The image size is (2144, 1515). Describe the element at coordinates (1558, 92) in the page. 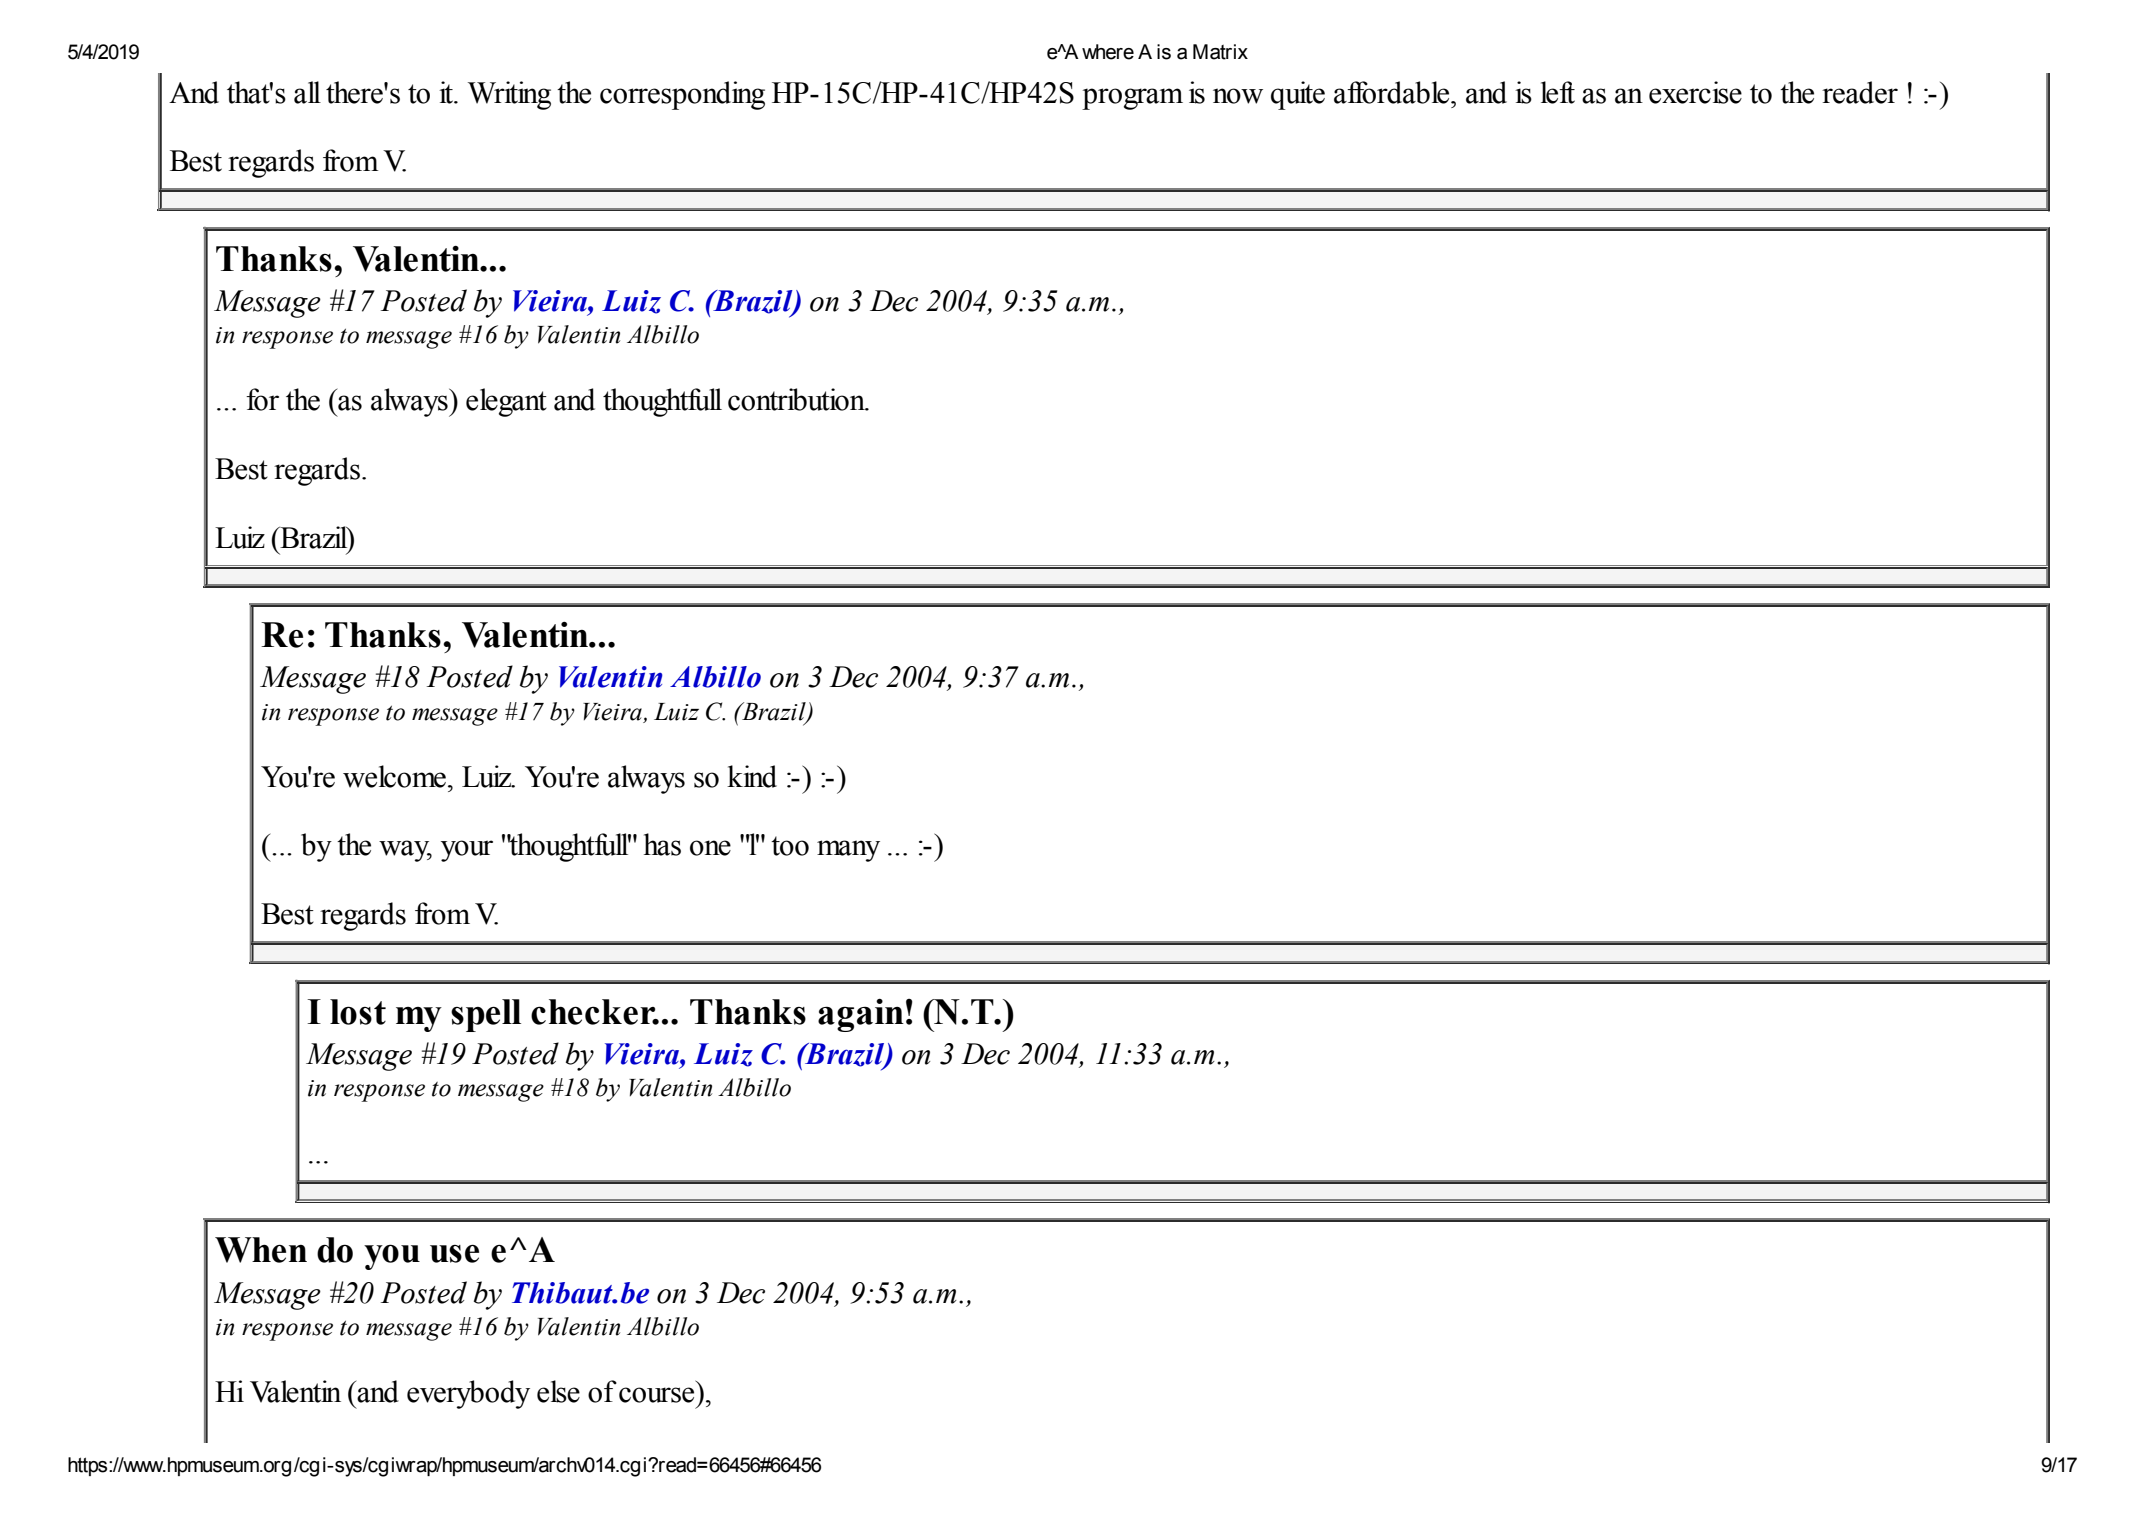

I see `left` at that location.
